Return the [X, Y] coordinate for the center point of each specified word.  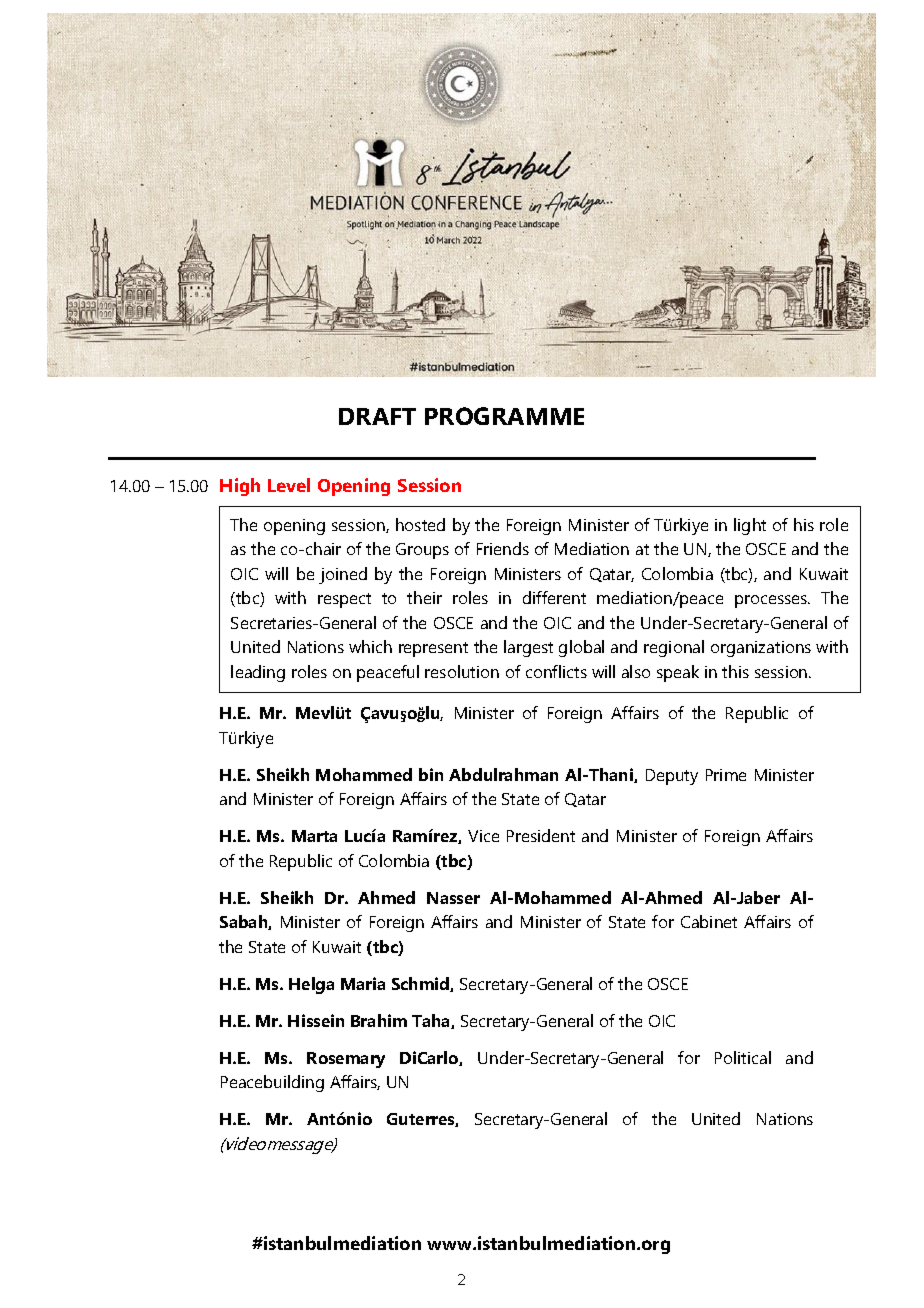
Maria [363, 983]
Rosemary [346, 1060]
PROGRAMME [504, 416]
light [750, 526]
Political [743, 1057]
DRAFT [377, 416]
